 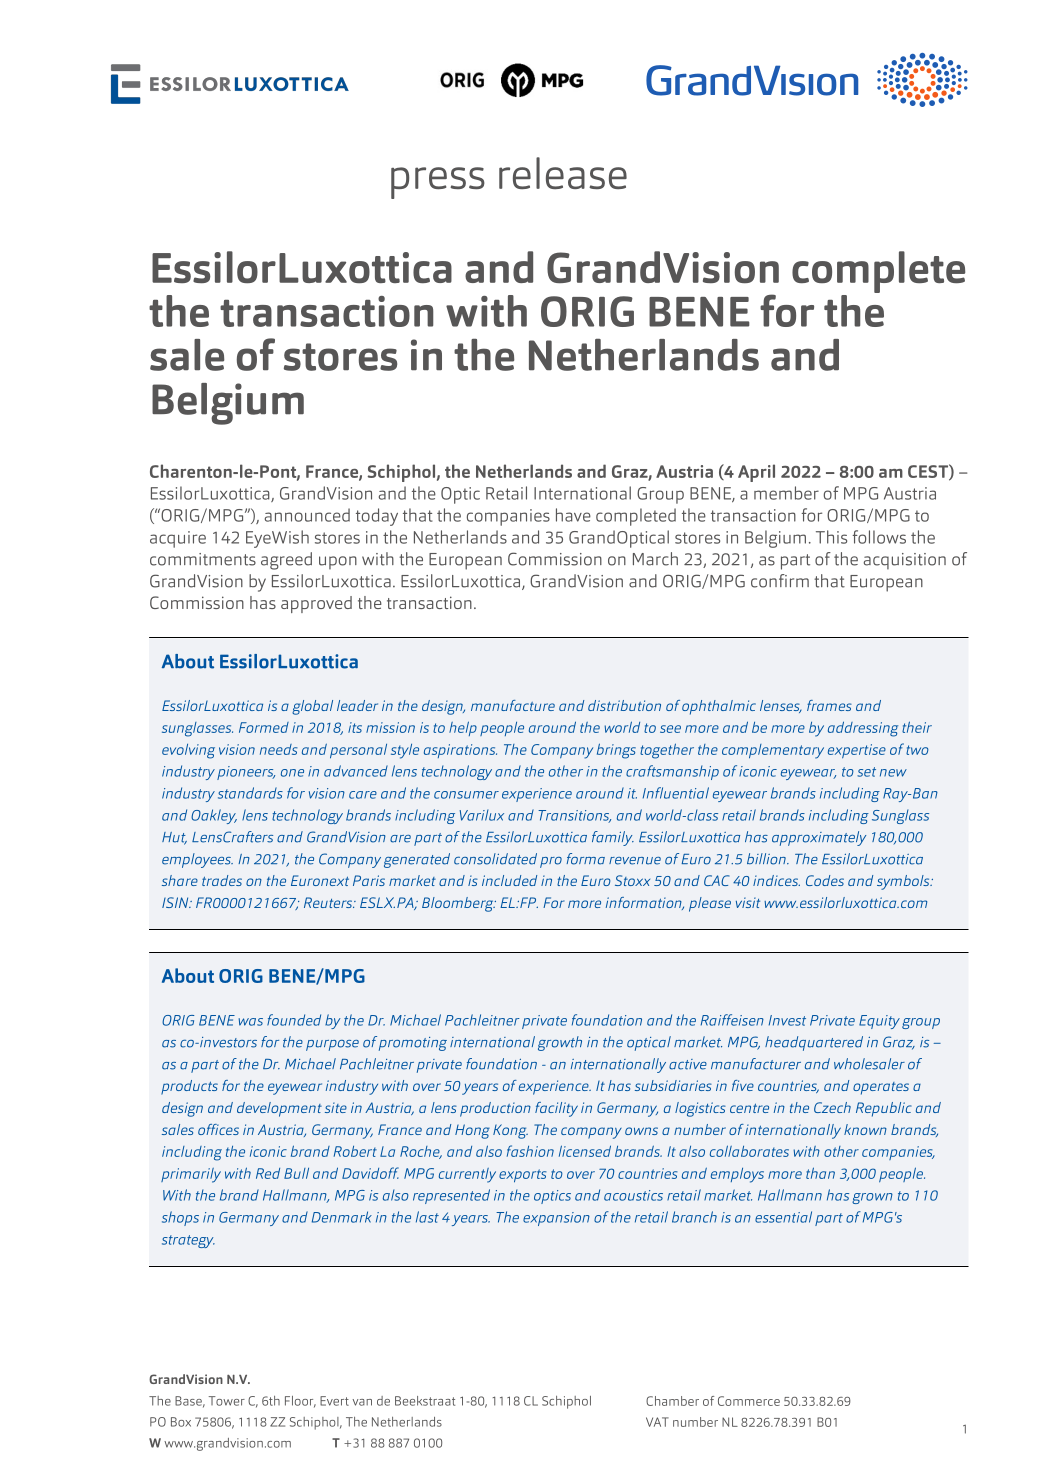 What do you see at coordinates (563, 173) in the image?
I see `release` at bounding box center [563, 173].
